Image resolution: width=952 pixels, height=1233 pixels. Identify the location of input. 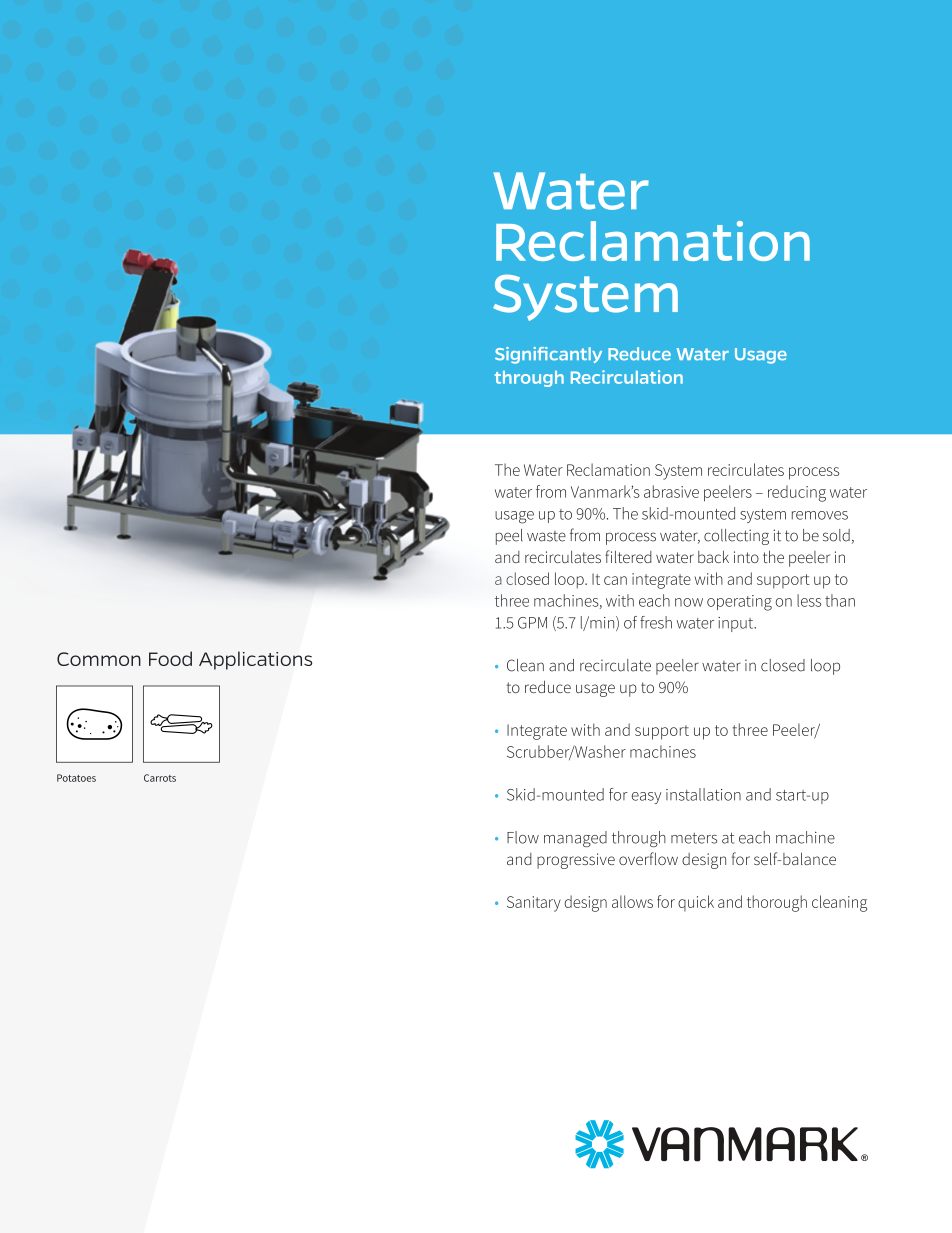
(737, 624).
